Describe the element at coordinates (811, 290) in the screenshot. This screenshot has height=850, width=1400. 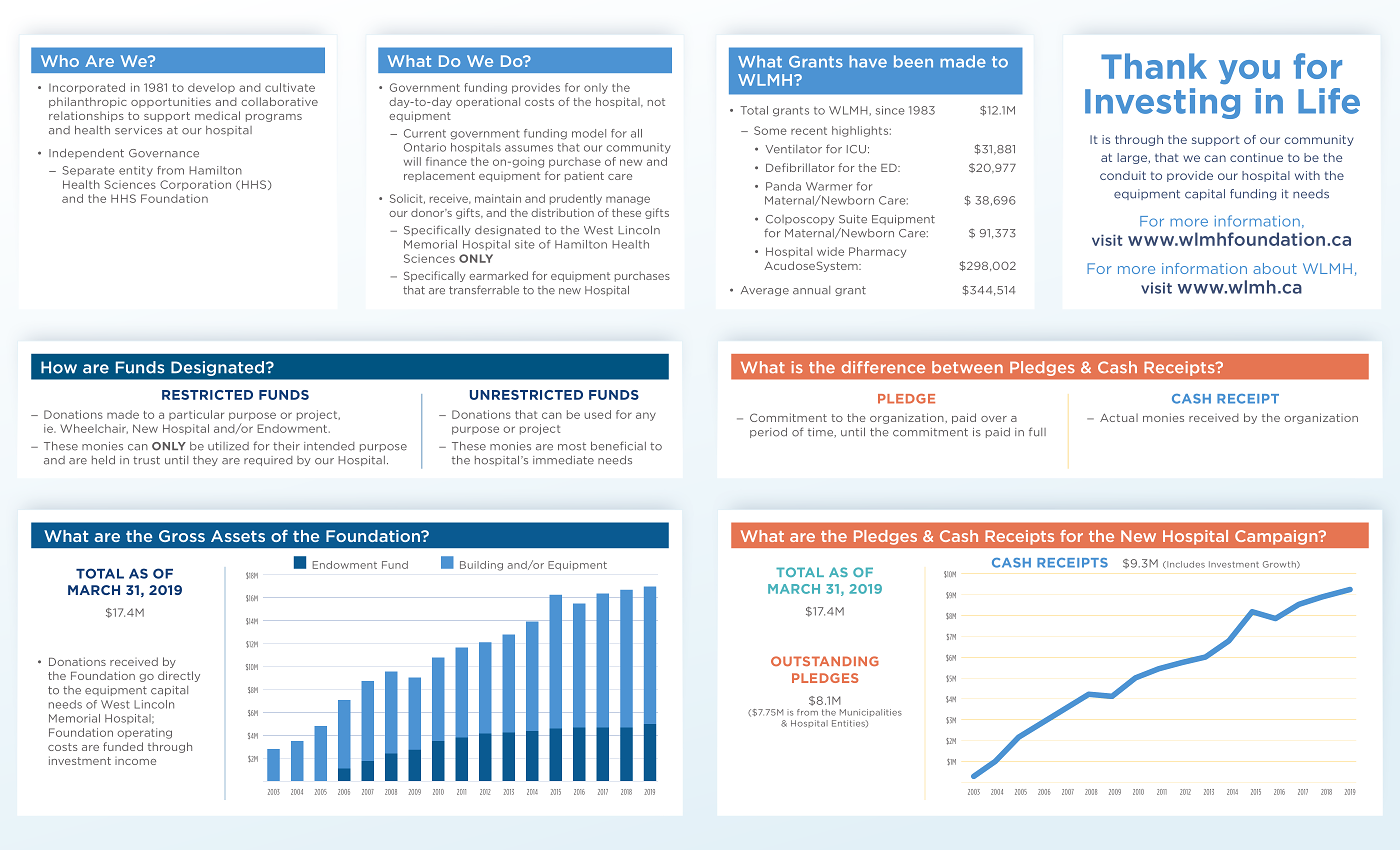
I see `annual` at that location.
